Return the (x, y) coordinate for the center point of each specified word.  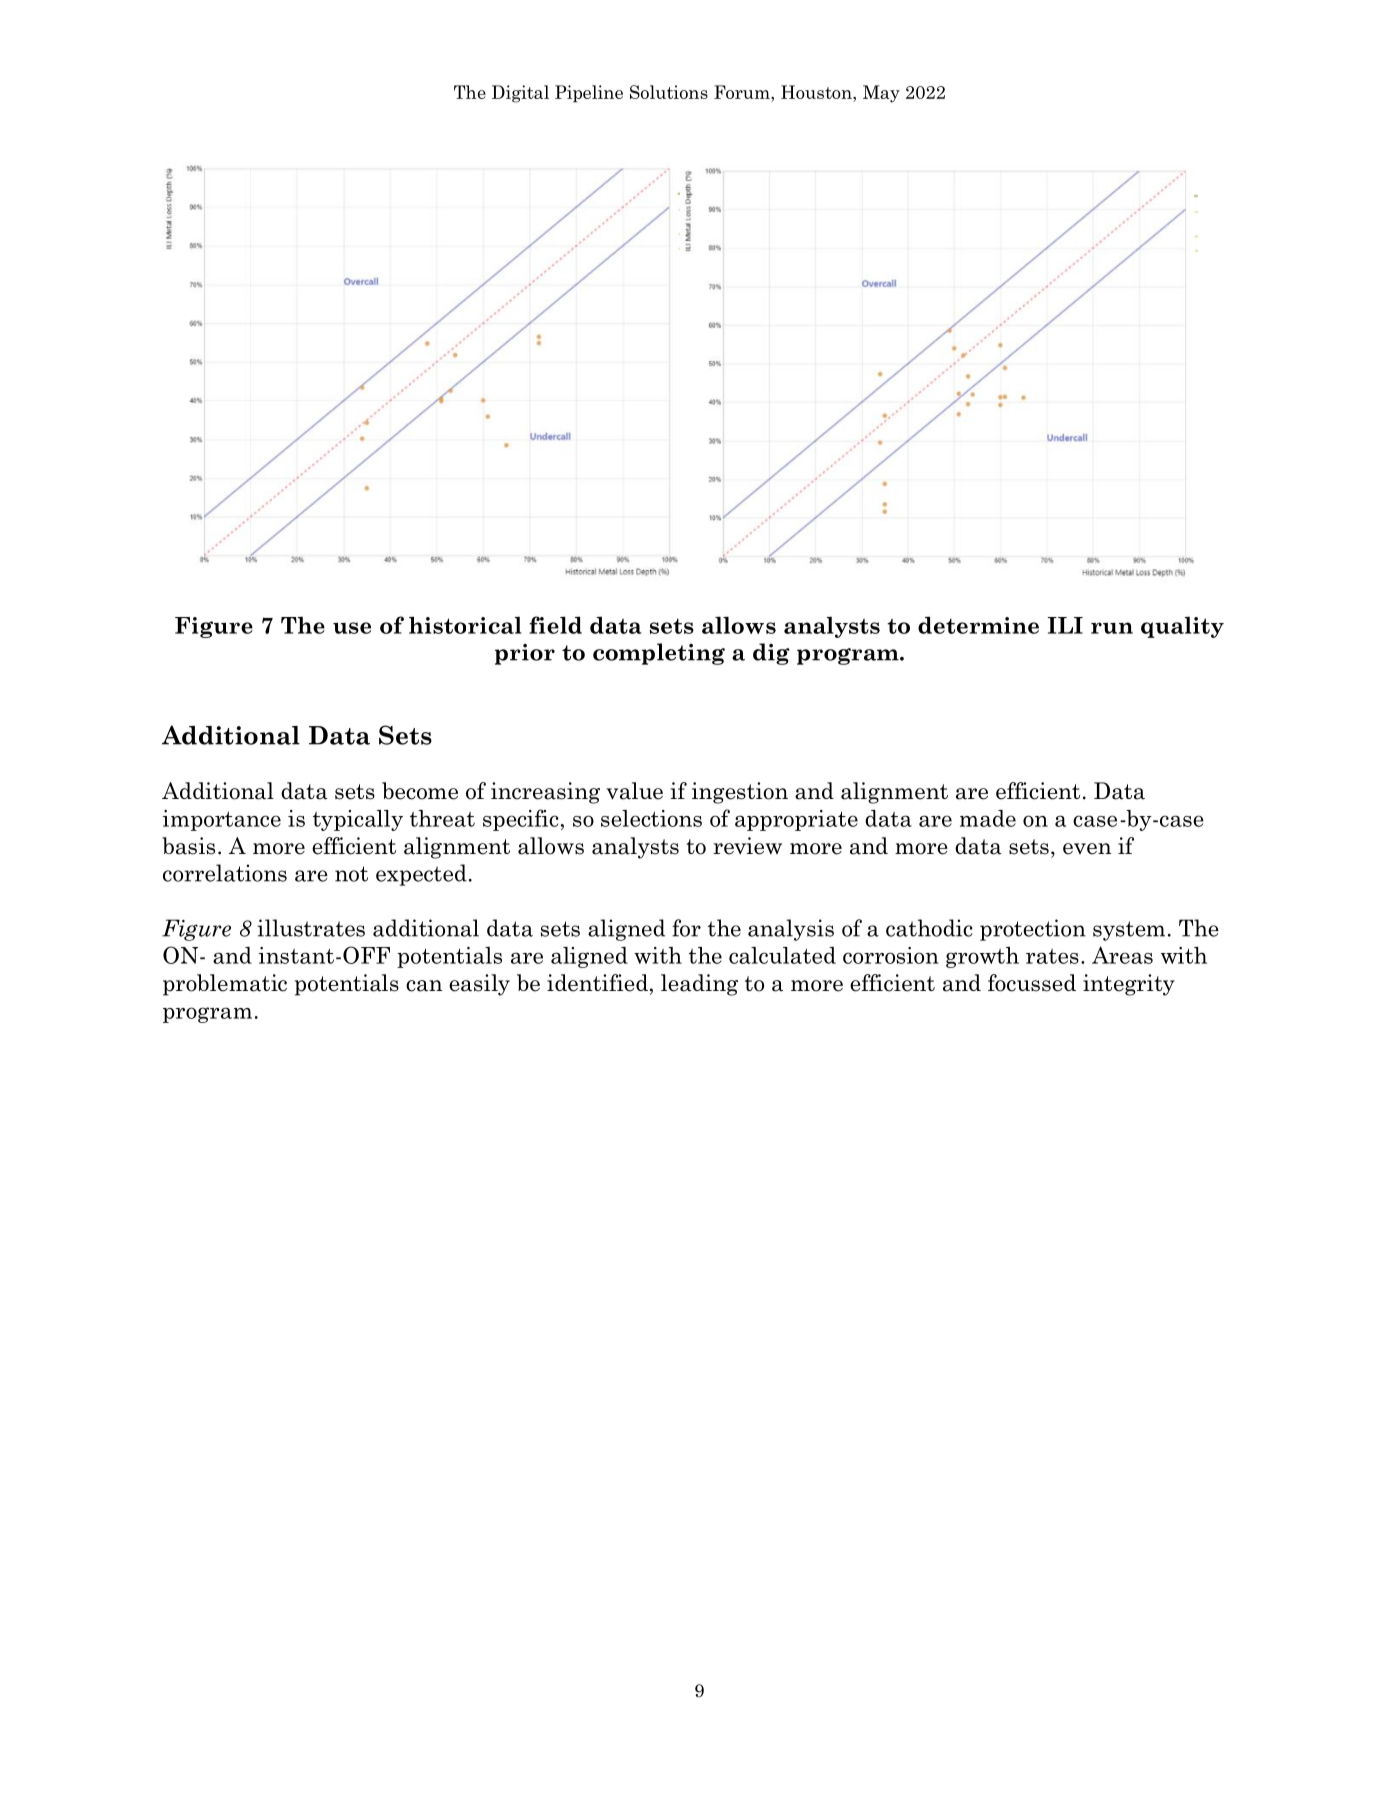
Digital (520, 94)
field (555, 625)
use (352, 628)
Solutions (669, 92)
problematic (225, 985)
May (881, 94)
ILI (1065, 625)
